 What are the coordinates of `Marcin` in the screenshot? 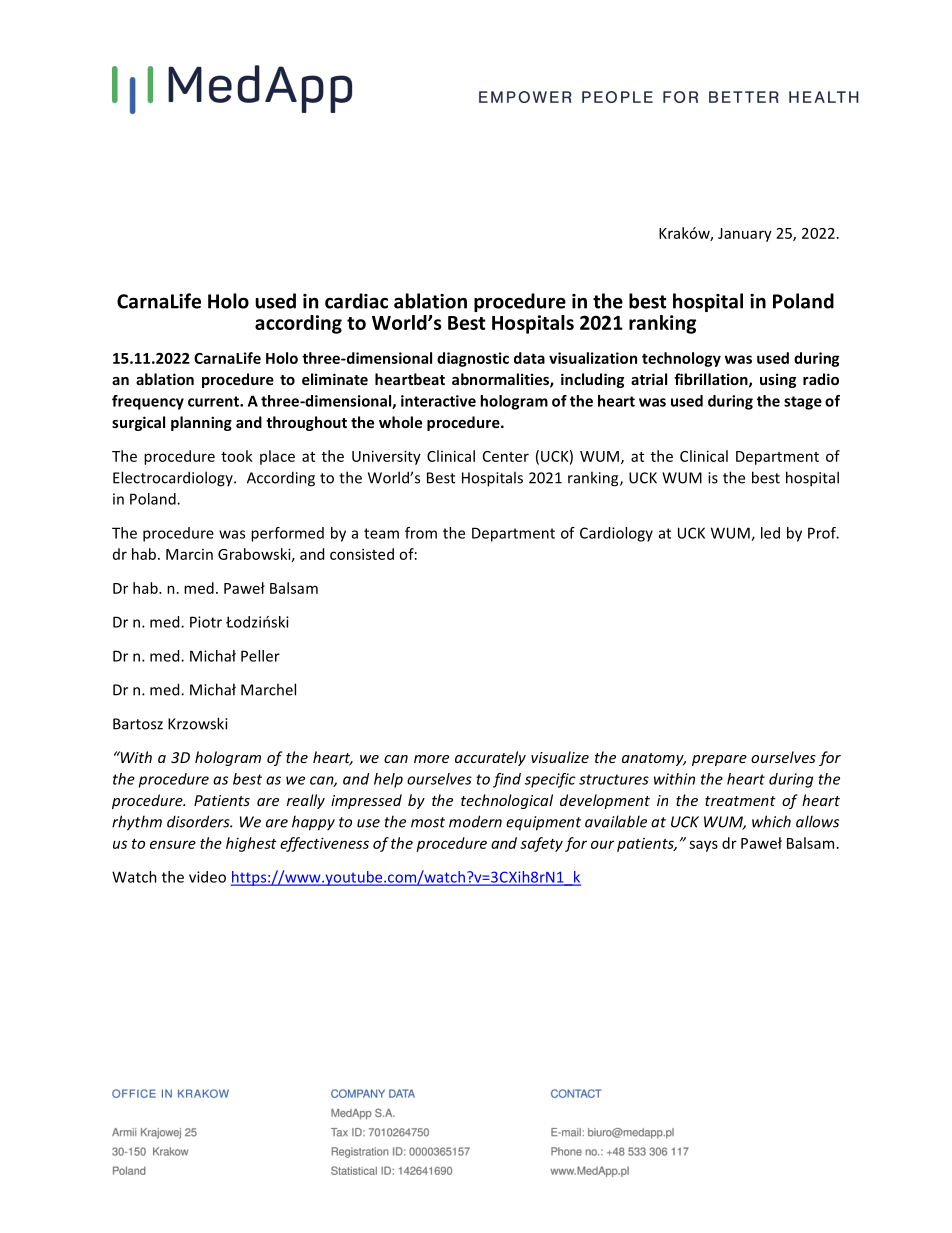 It's located at (189, 554).
